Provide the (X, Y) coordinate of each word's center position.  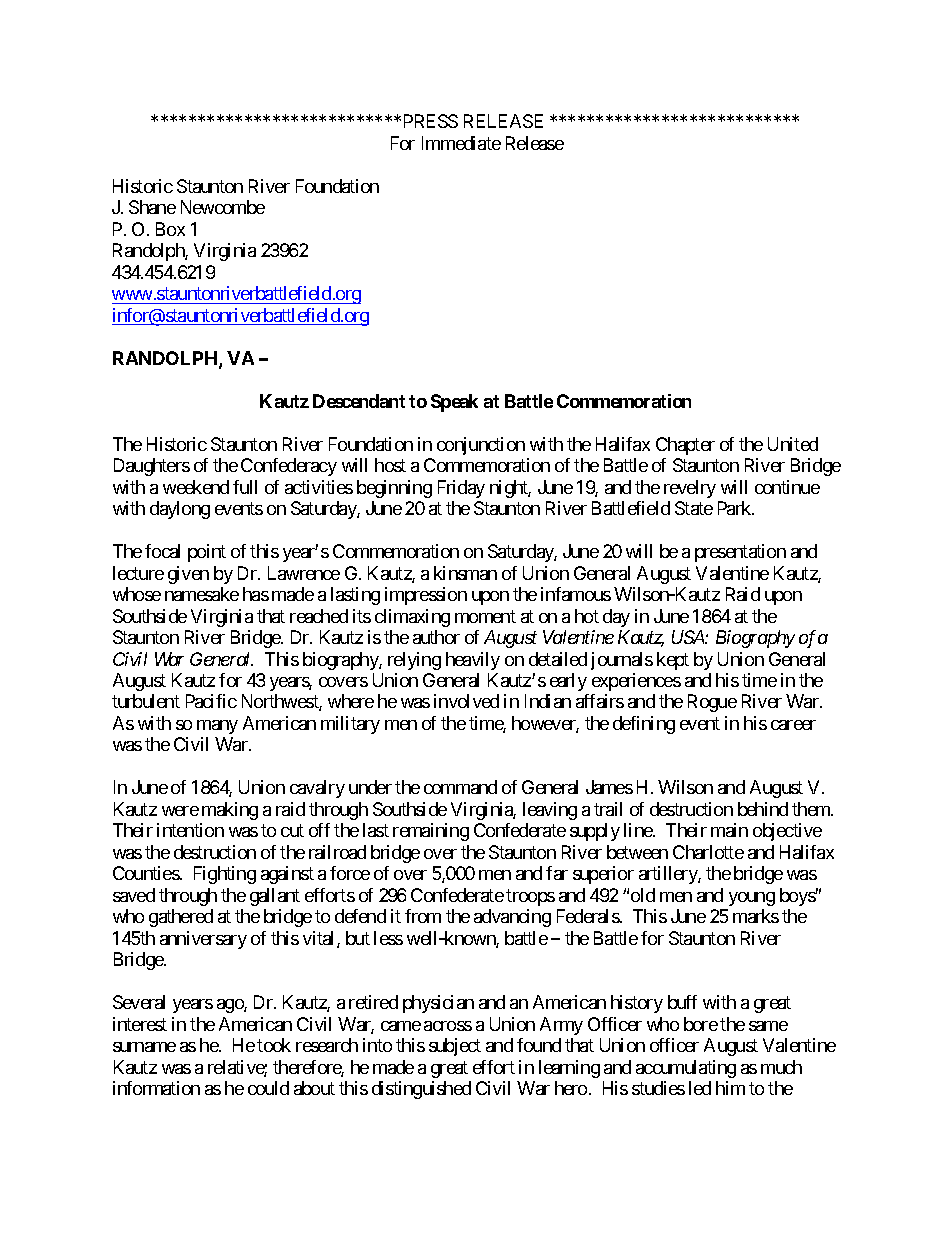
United (793, 444)
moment (485, 616)
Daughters (152, 467)
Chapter (685, 446)
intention (190, 830)
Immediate (461, 143)
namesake (202, 594)
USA (689, 637)
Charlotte (708, 852)
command (460, 787)
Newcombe (223, 207)
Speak (454, 403)
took (274, 1045)
